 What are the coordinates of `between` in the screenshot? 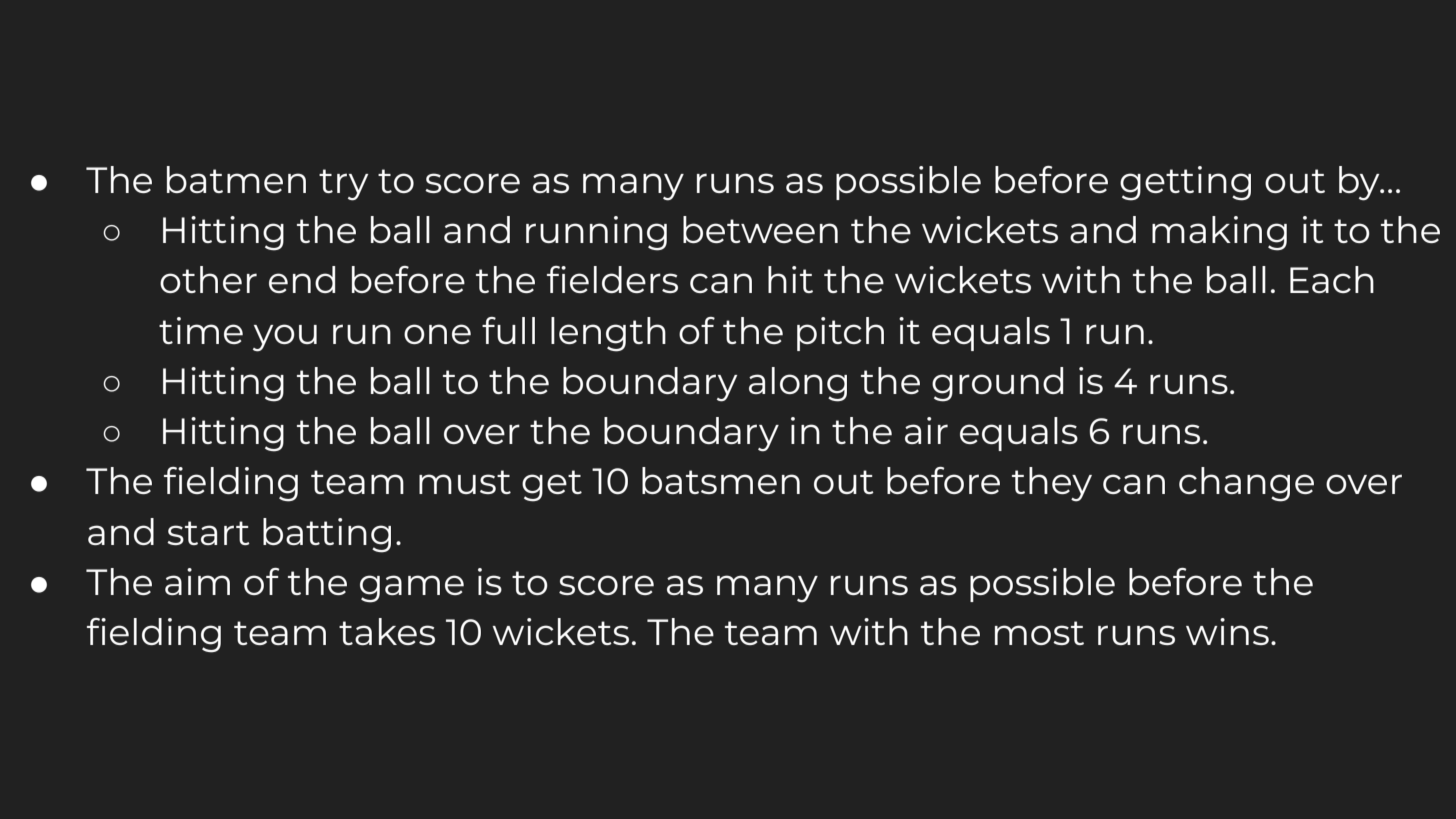 It's located at (760, 229).
